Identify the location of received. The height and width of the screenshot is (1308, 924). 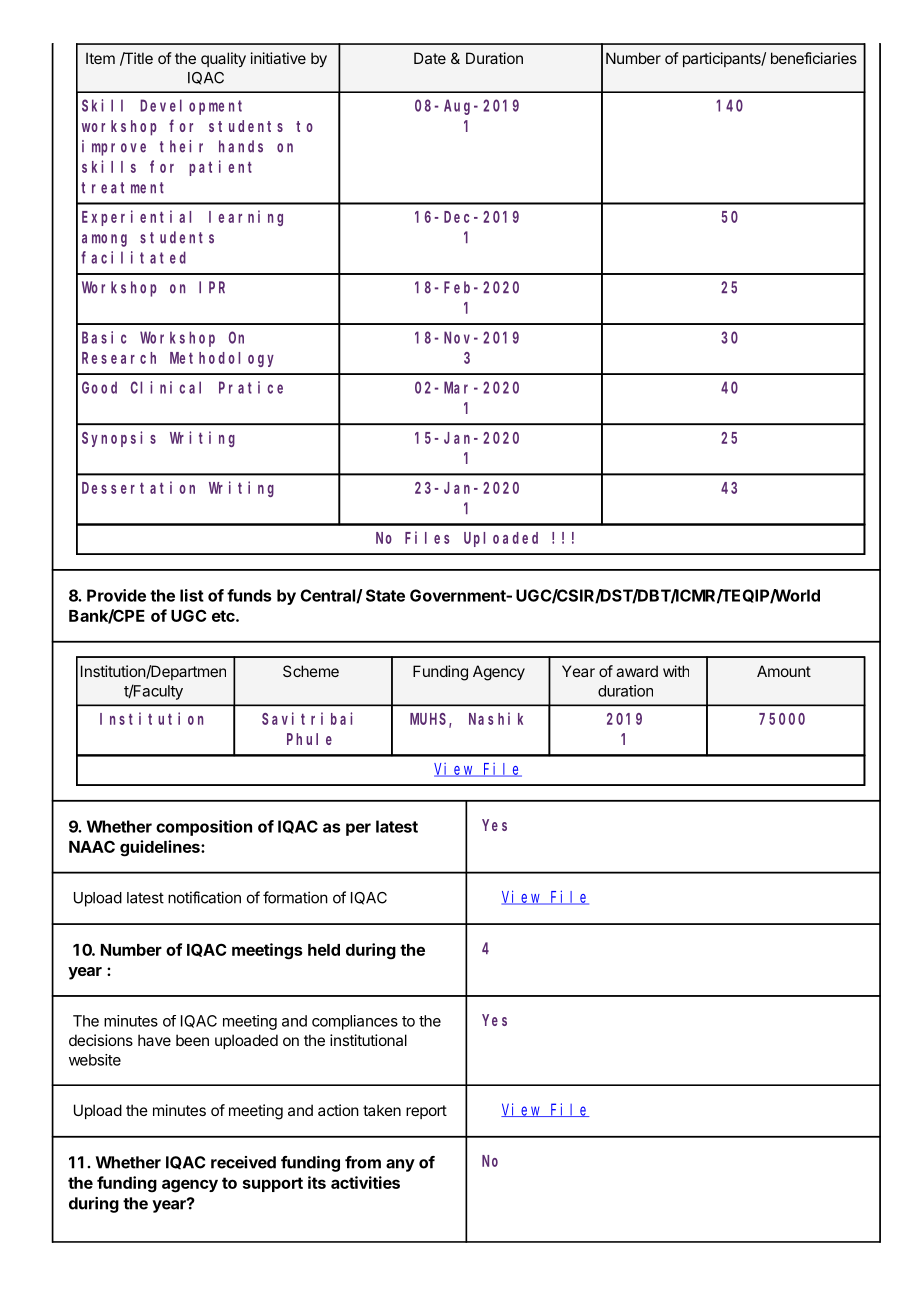
(243, 1162).
